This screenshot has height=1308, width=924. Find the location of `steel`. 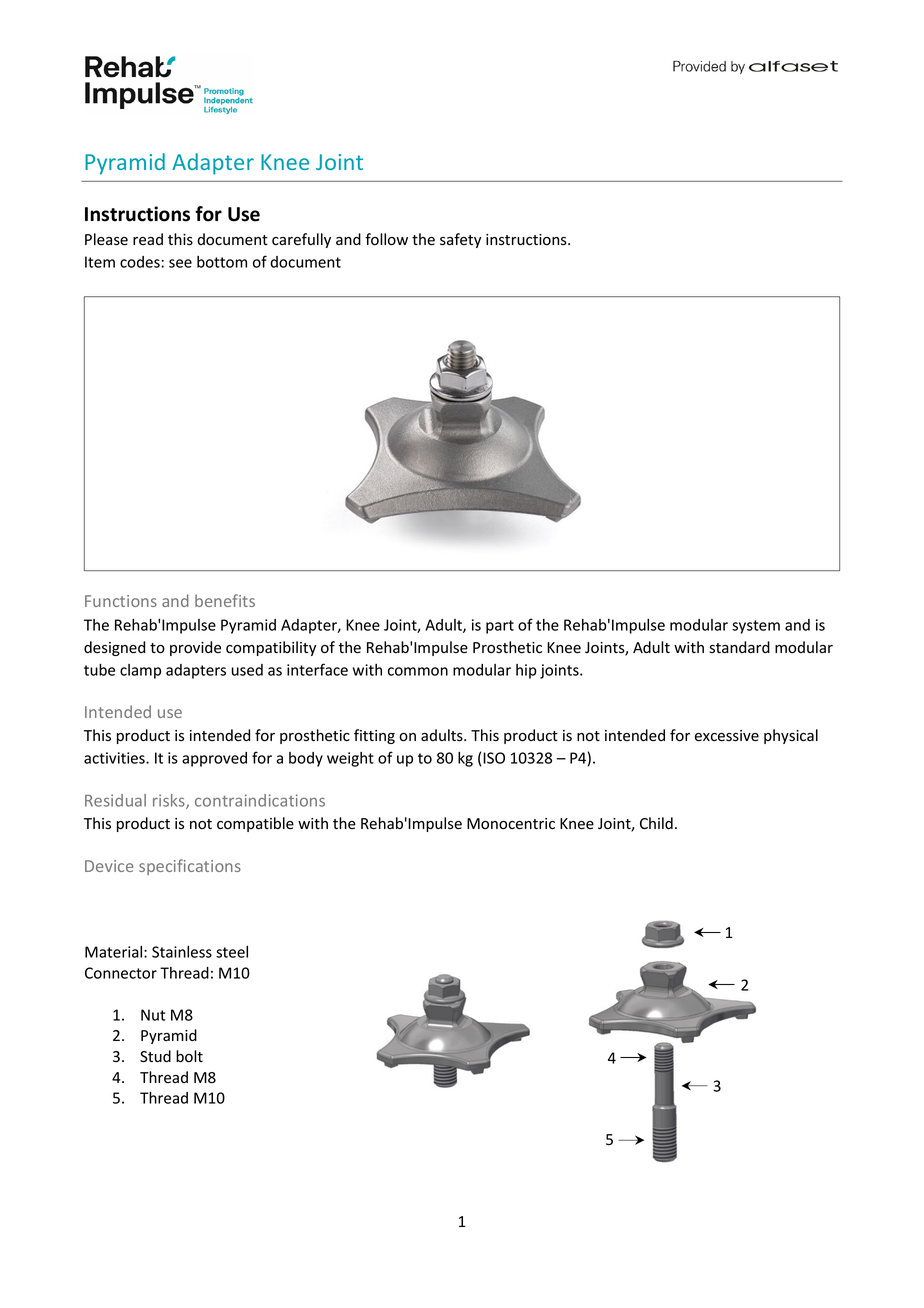

steel is located at coordinates (232, 952).
